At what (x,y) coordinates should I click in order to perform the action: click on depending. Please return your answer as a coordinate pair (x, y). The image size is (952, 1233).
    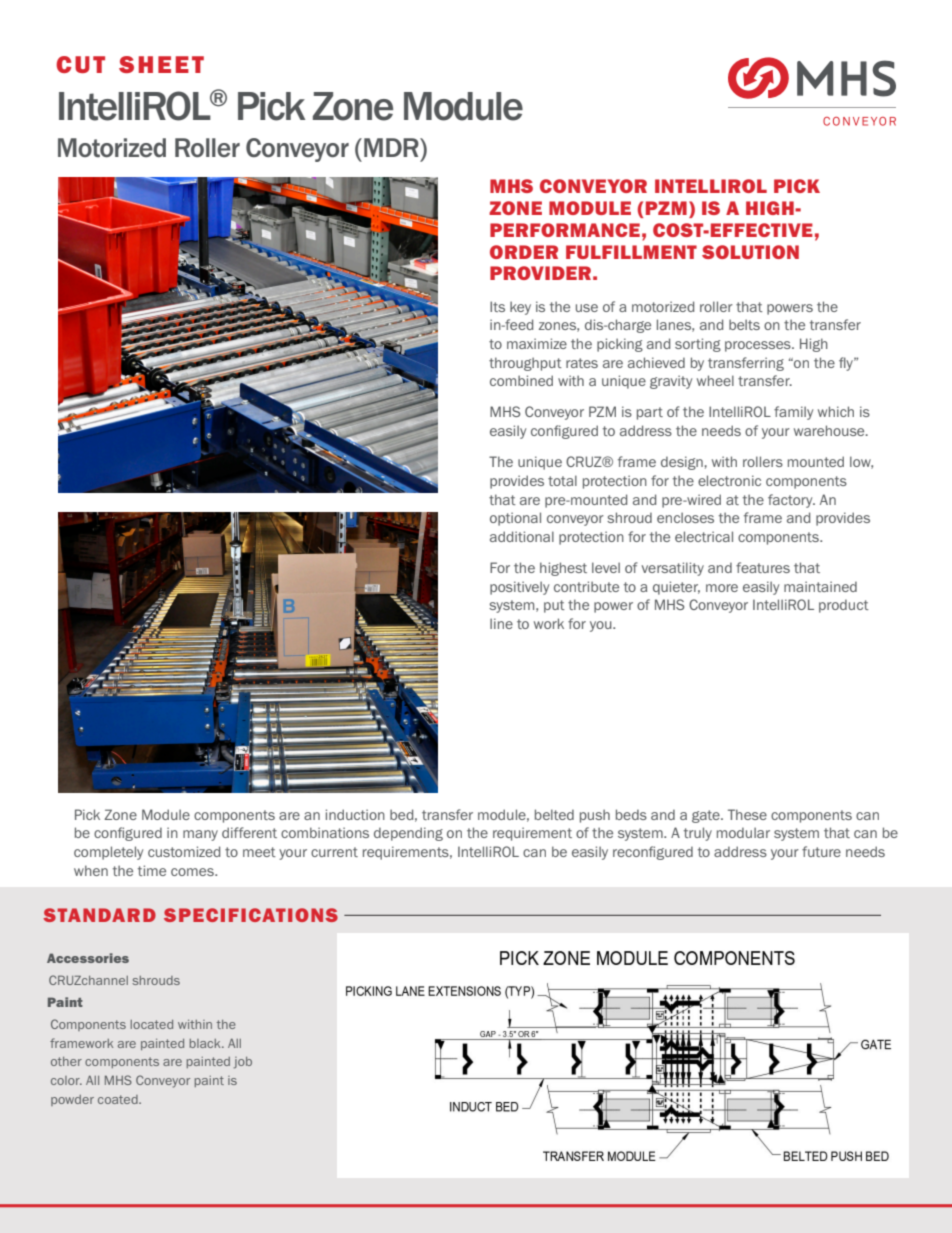
    Looking at the image, I should click on (408, 834).
